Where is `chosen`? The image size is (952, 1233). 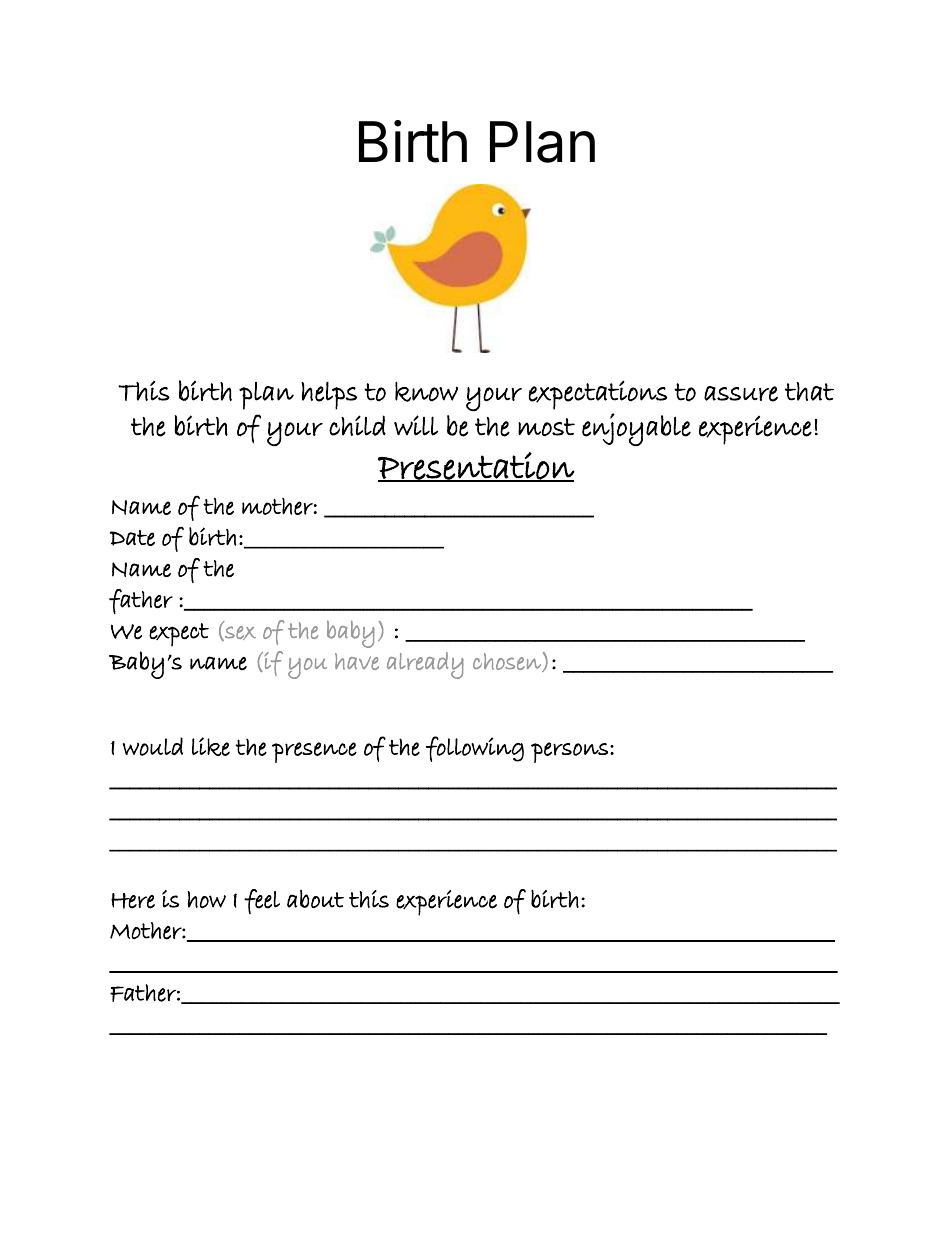 chosen is located at coordinates (508, 662).
